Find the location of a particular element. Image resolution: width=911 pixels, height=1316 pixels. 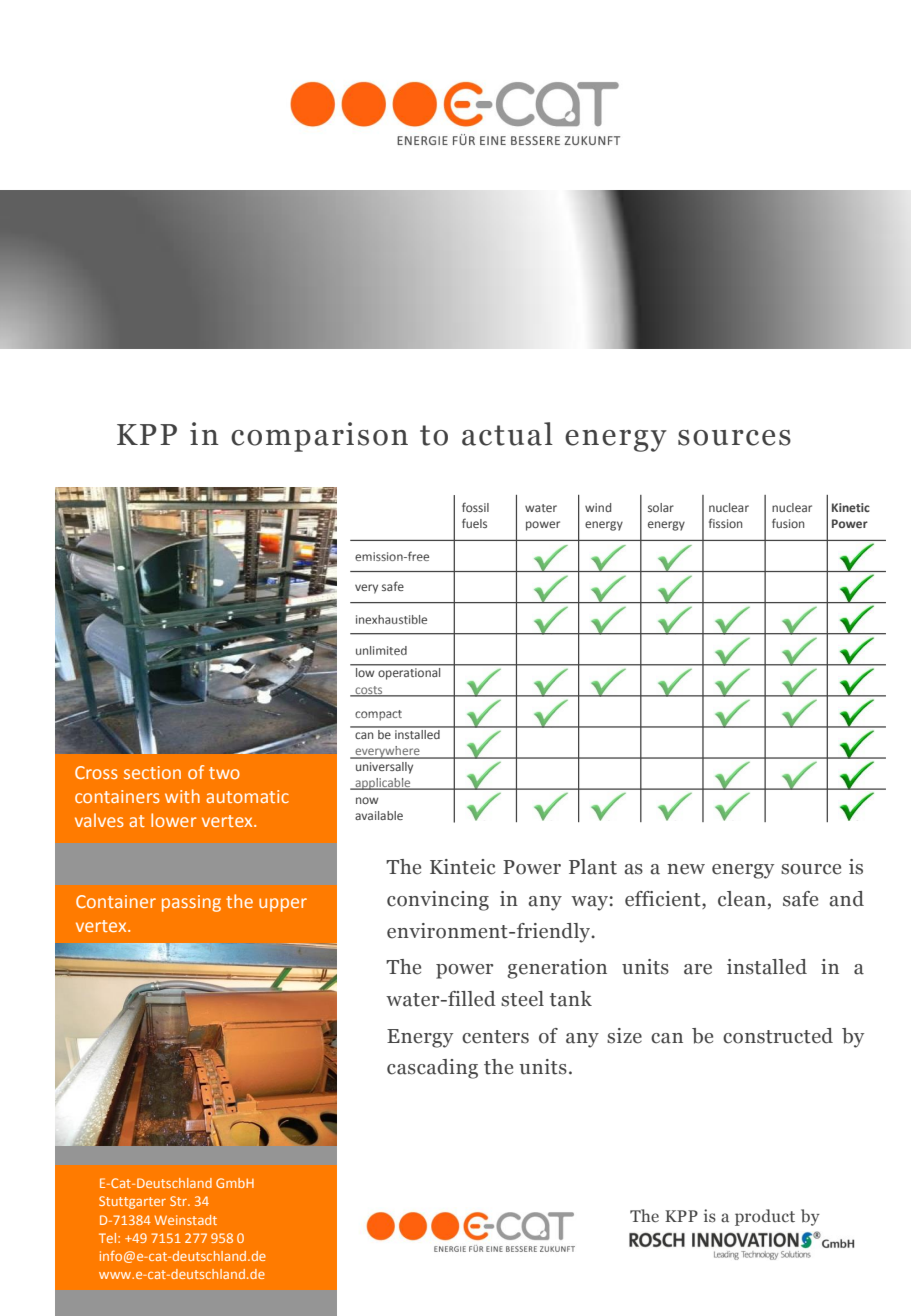

product is located at coordinates (765, 1217).
